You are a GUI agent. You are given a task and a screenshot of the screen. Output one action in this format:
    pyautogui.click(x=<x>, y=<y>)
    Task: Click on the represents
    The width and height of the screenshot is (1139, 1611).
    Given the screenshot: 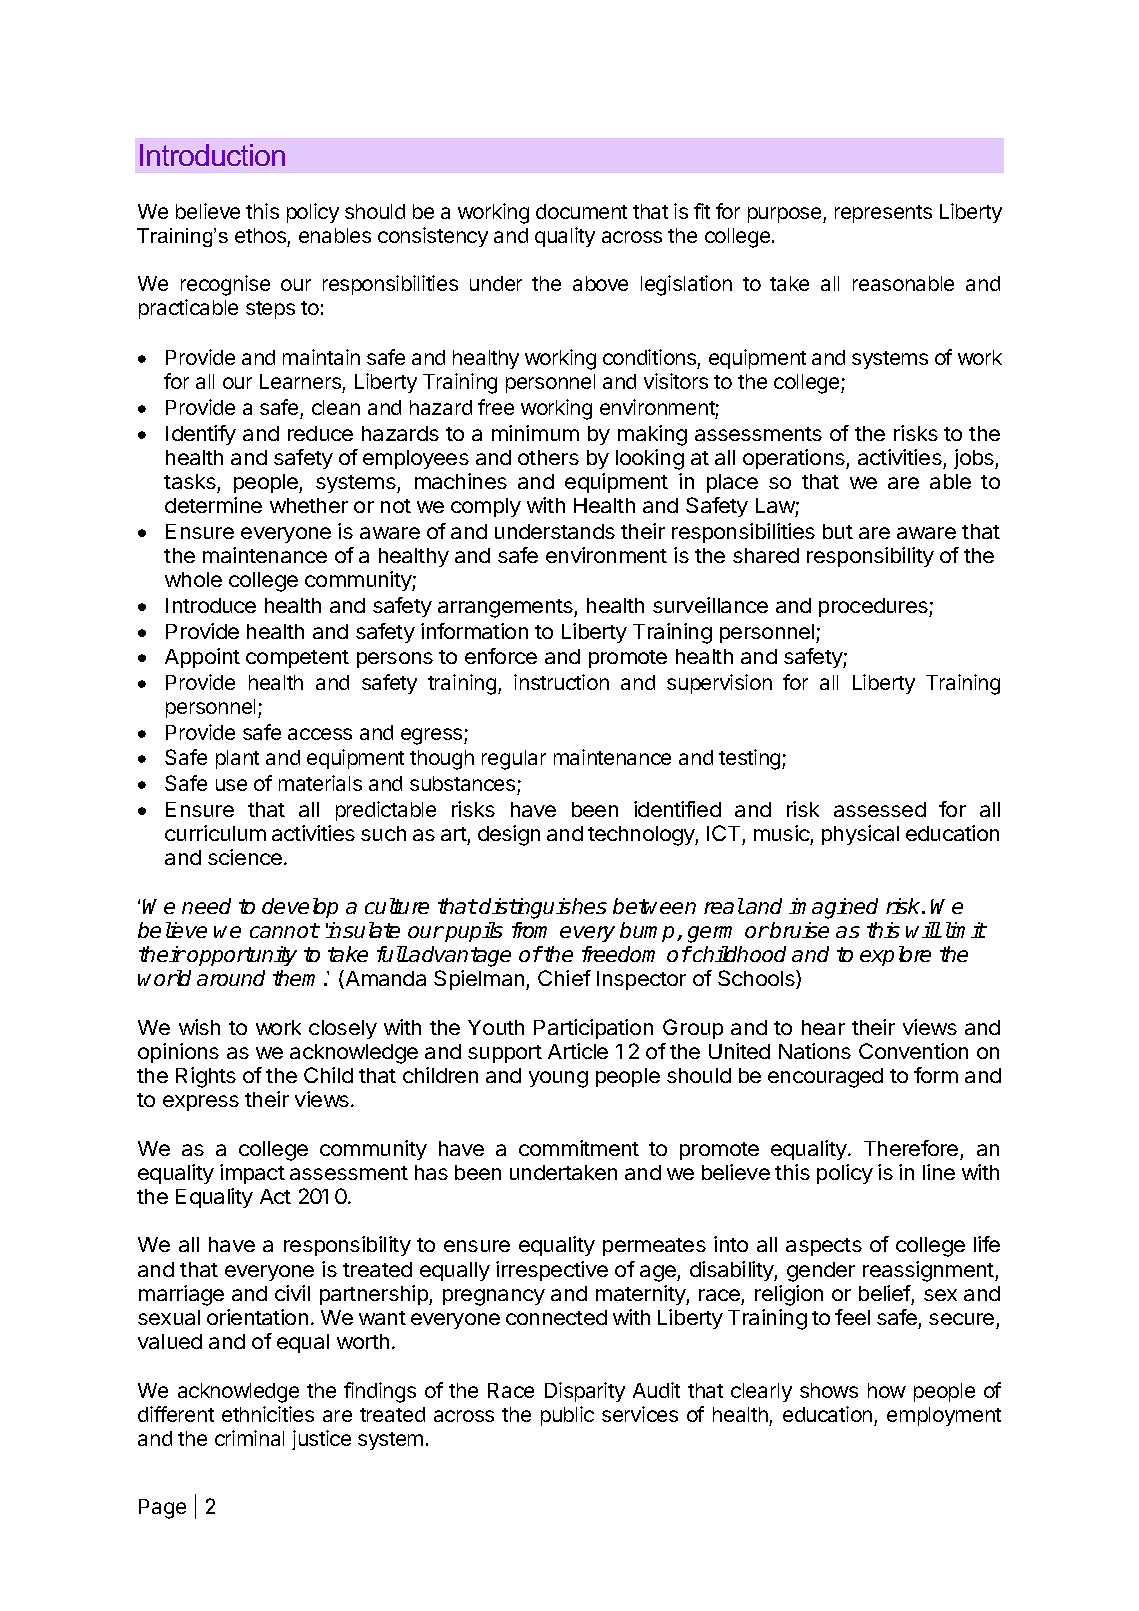 What is the action you would take?
    pyautogui.click(x=883, y=214)
